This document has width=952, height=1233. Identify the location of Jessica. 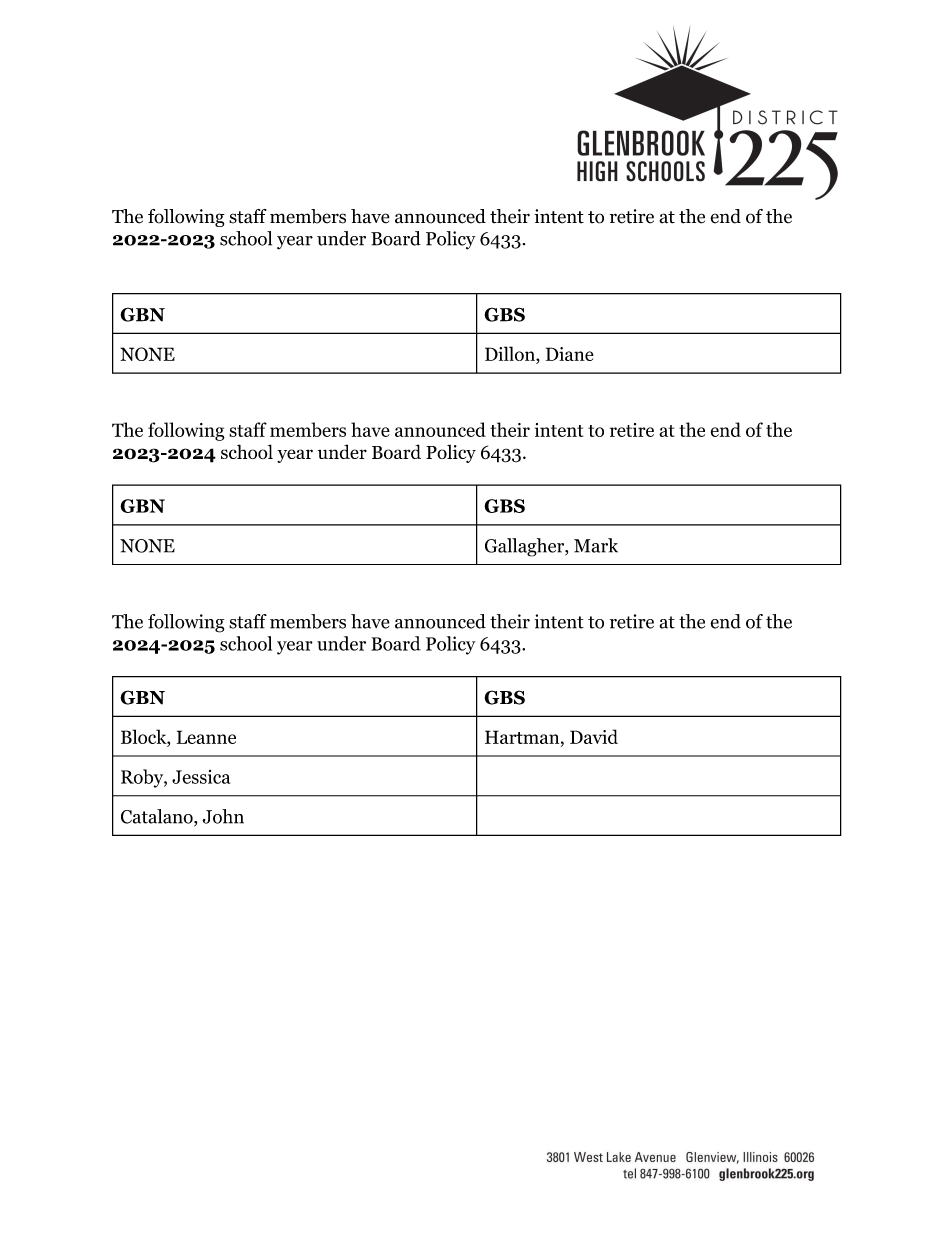
(201, 777).
